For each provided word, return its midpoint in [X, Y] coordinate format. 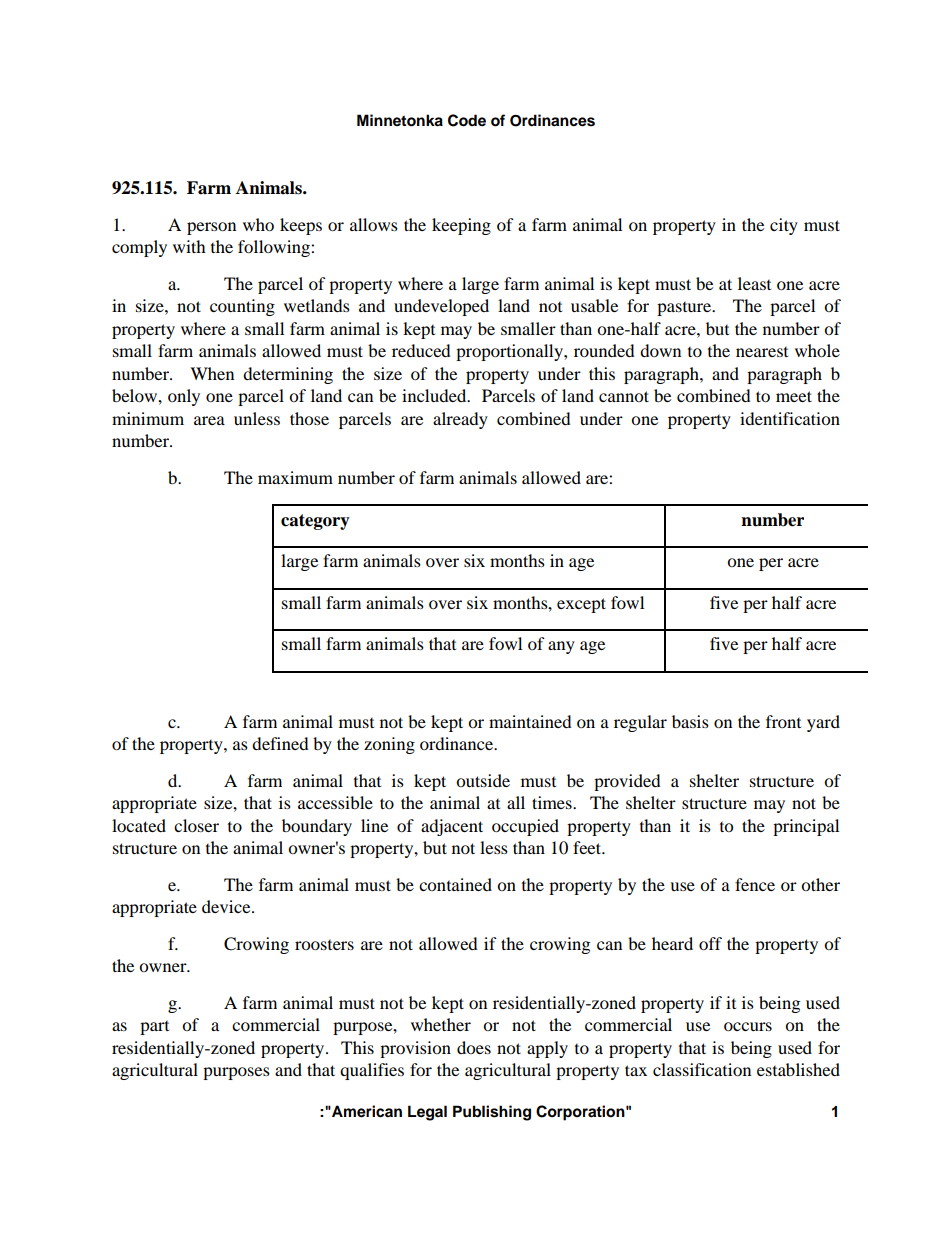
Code [467, 120]
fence [755, 884]
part [154, 1028]
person [211, 228]
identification [790, 418]
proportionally [510, 352]
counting [242, 307]
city [784, 226]
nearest [762, 352]
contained [455, 884]
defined [280, 743]
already [460, 420]
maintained [530, 721]
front [783, 721]
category [315, 522]
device [227, 906]
